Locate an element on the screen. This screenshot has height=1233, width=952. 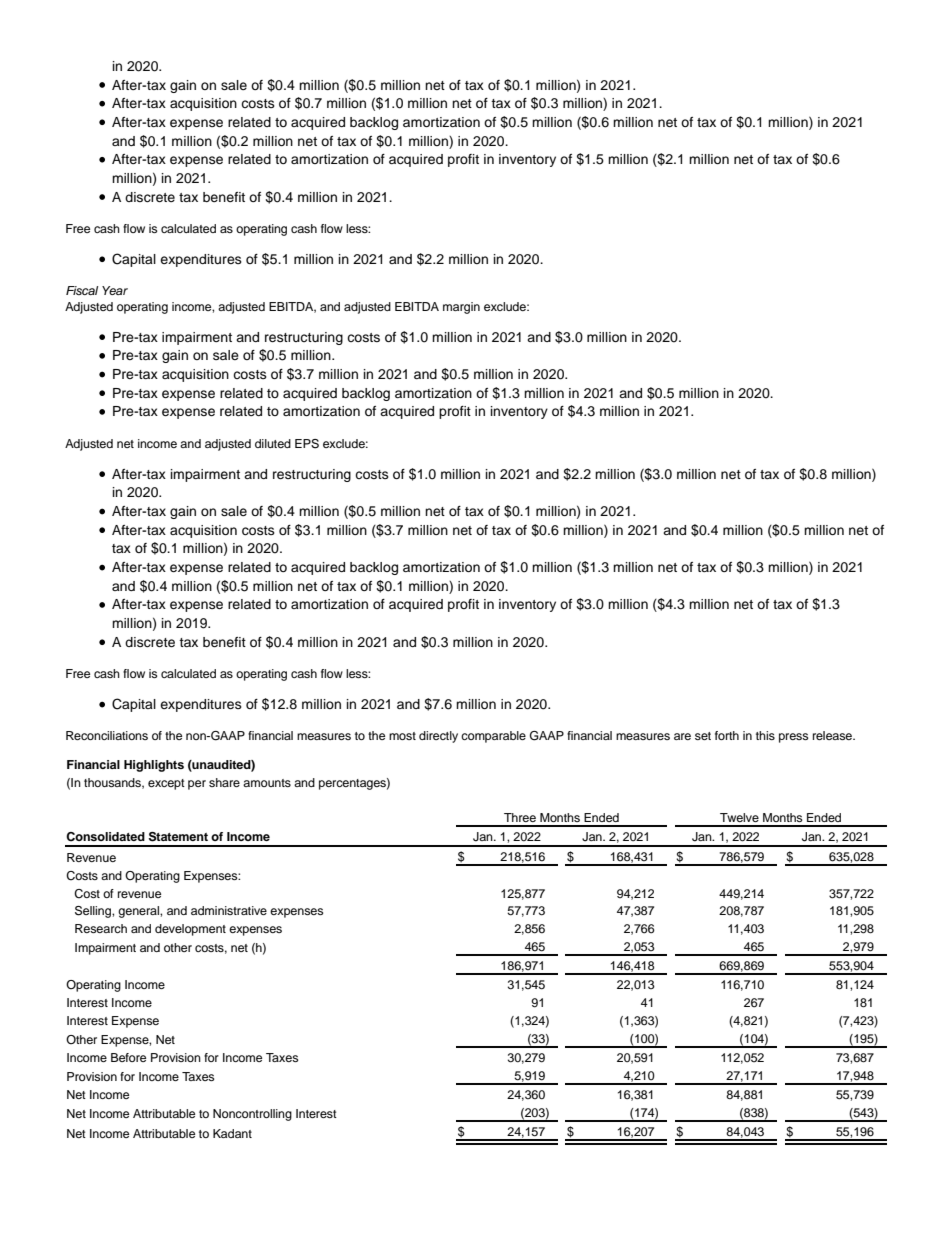
Noncontrolling is located at coordinates (252, 1115).
